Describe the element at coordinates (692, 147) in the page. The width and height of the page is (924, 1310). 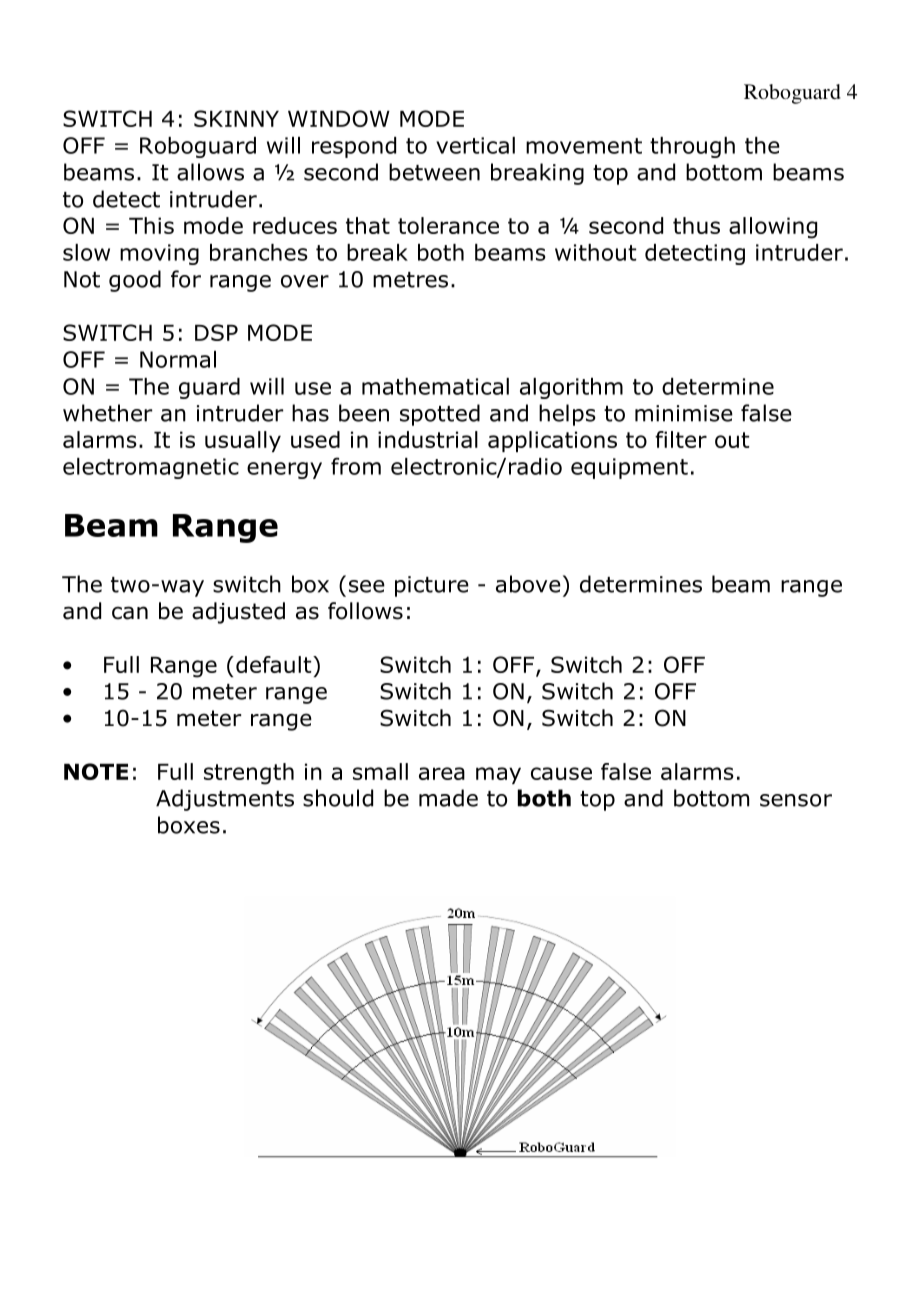
I see `through` at that location.
